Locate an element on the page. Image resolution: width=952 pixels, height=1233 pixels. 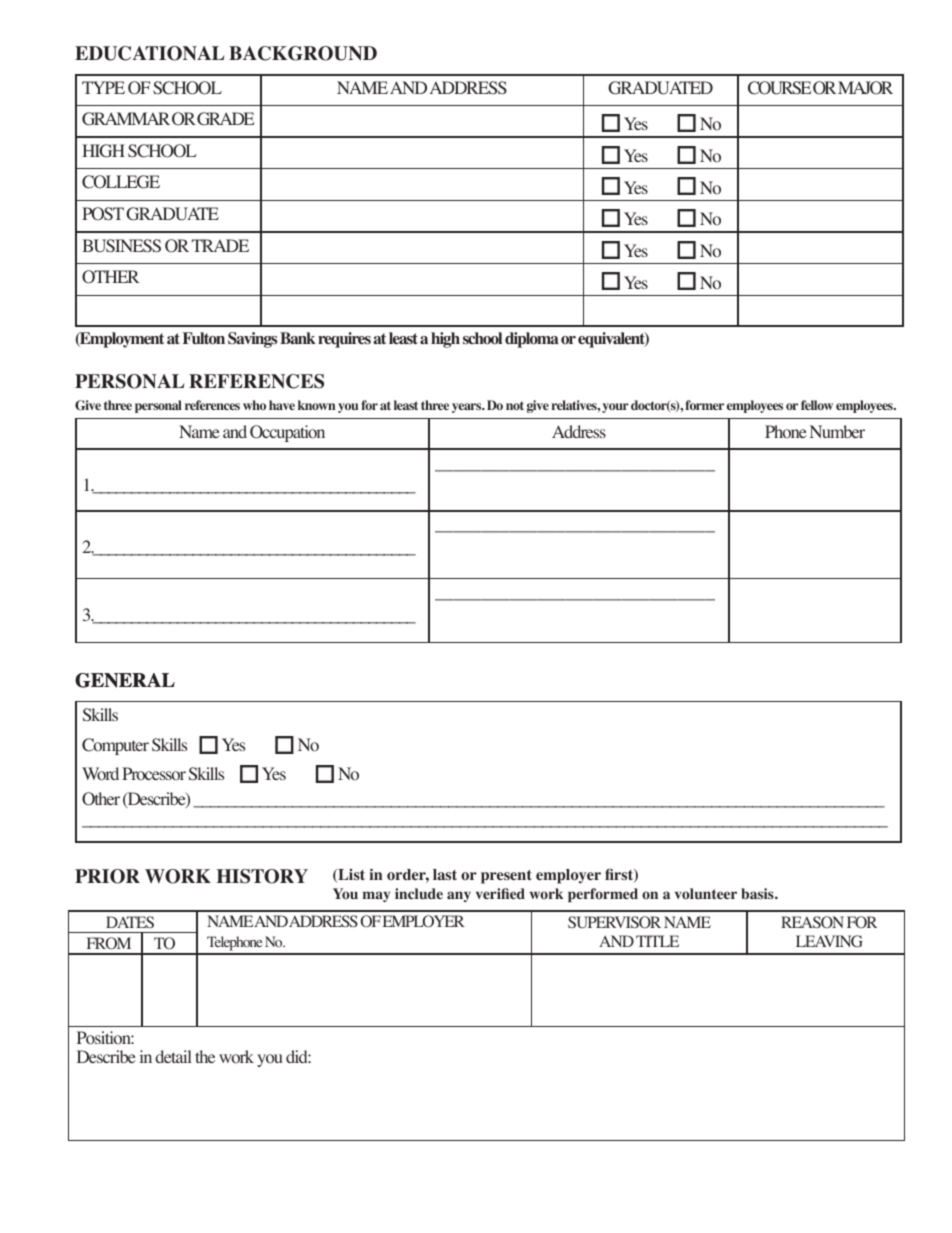
BACKGROUND is located at coordinates (303, 53).
